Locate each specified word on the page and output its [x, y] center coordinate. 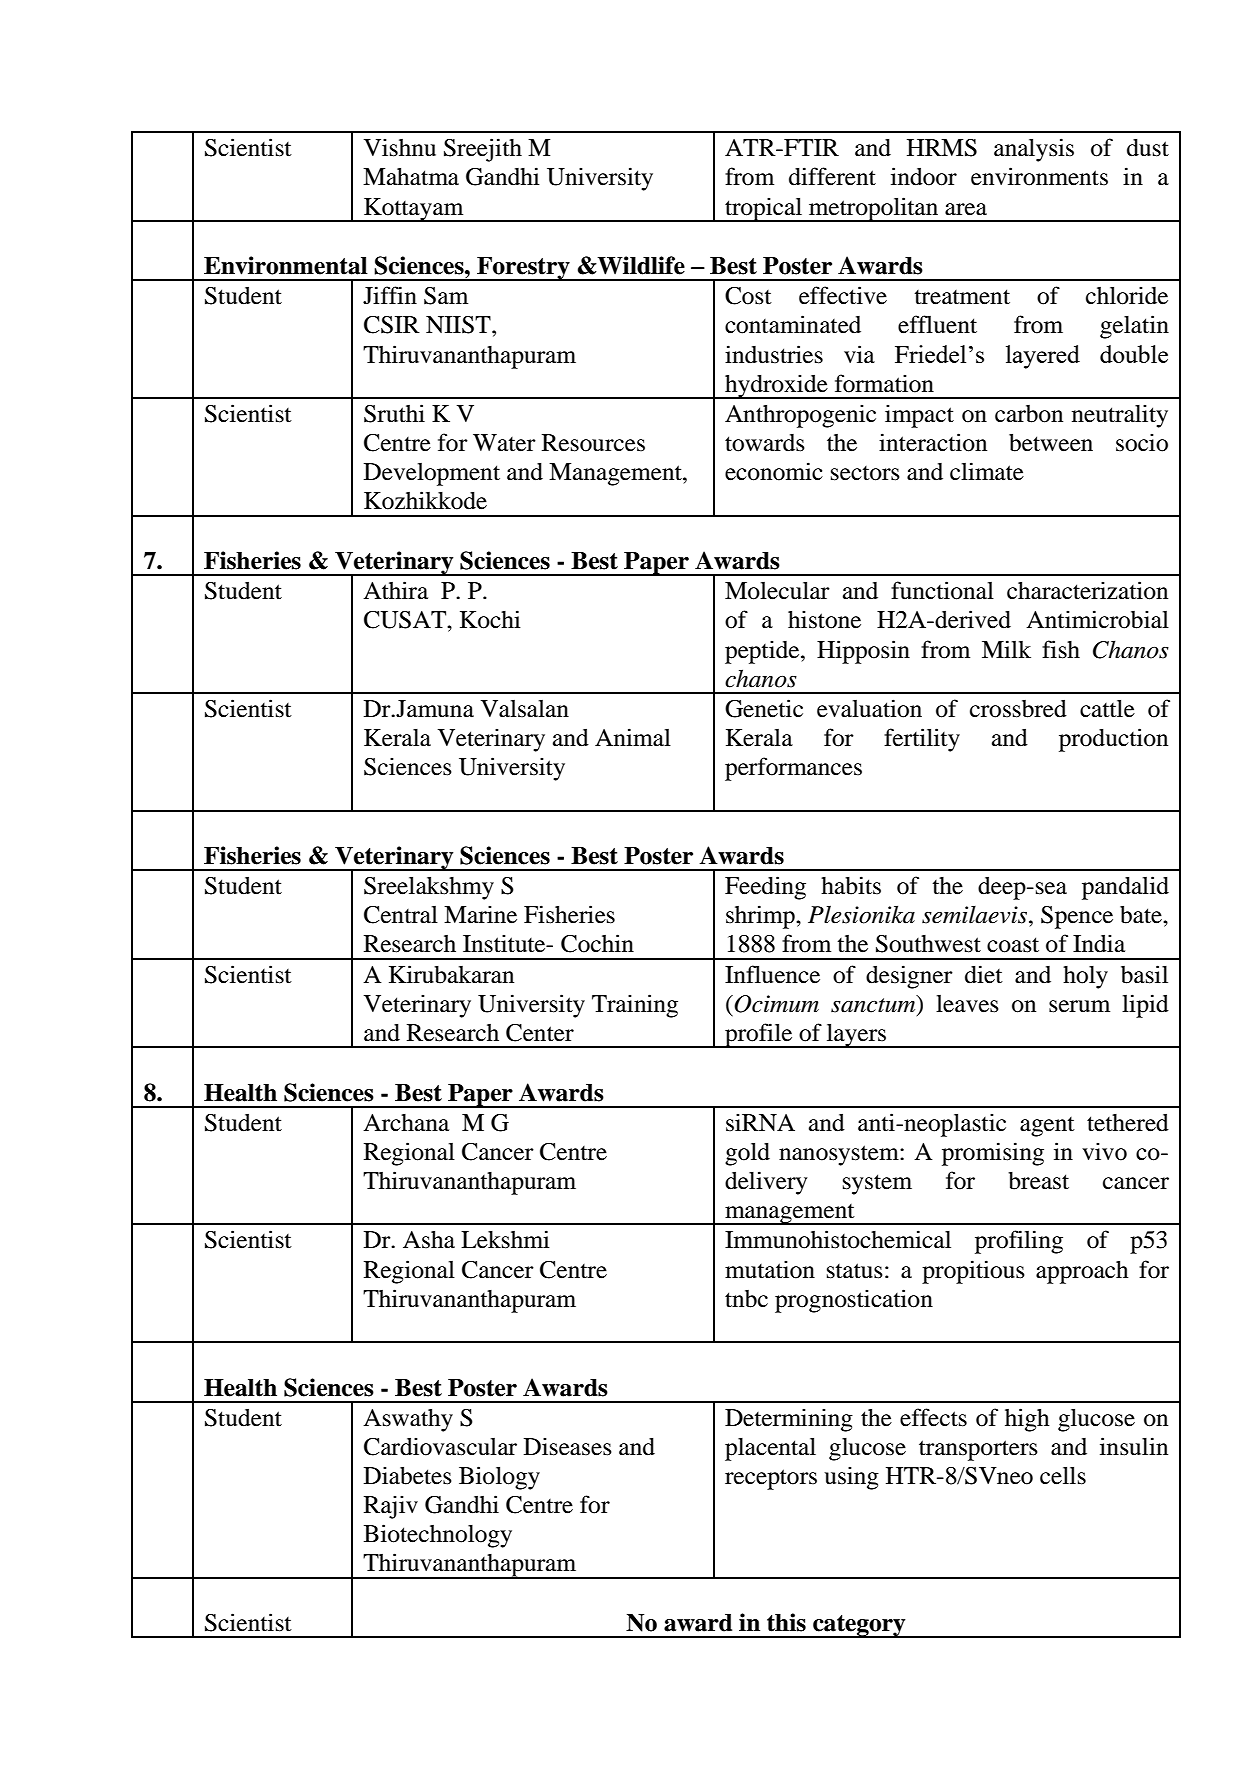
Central [401, 915]
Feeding [765, 888]
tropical [763, 209]
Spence [1077, 917]
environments [1039, 176]
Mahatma [411, 177]
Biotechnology [438, 1536]
